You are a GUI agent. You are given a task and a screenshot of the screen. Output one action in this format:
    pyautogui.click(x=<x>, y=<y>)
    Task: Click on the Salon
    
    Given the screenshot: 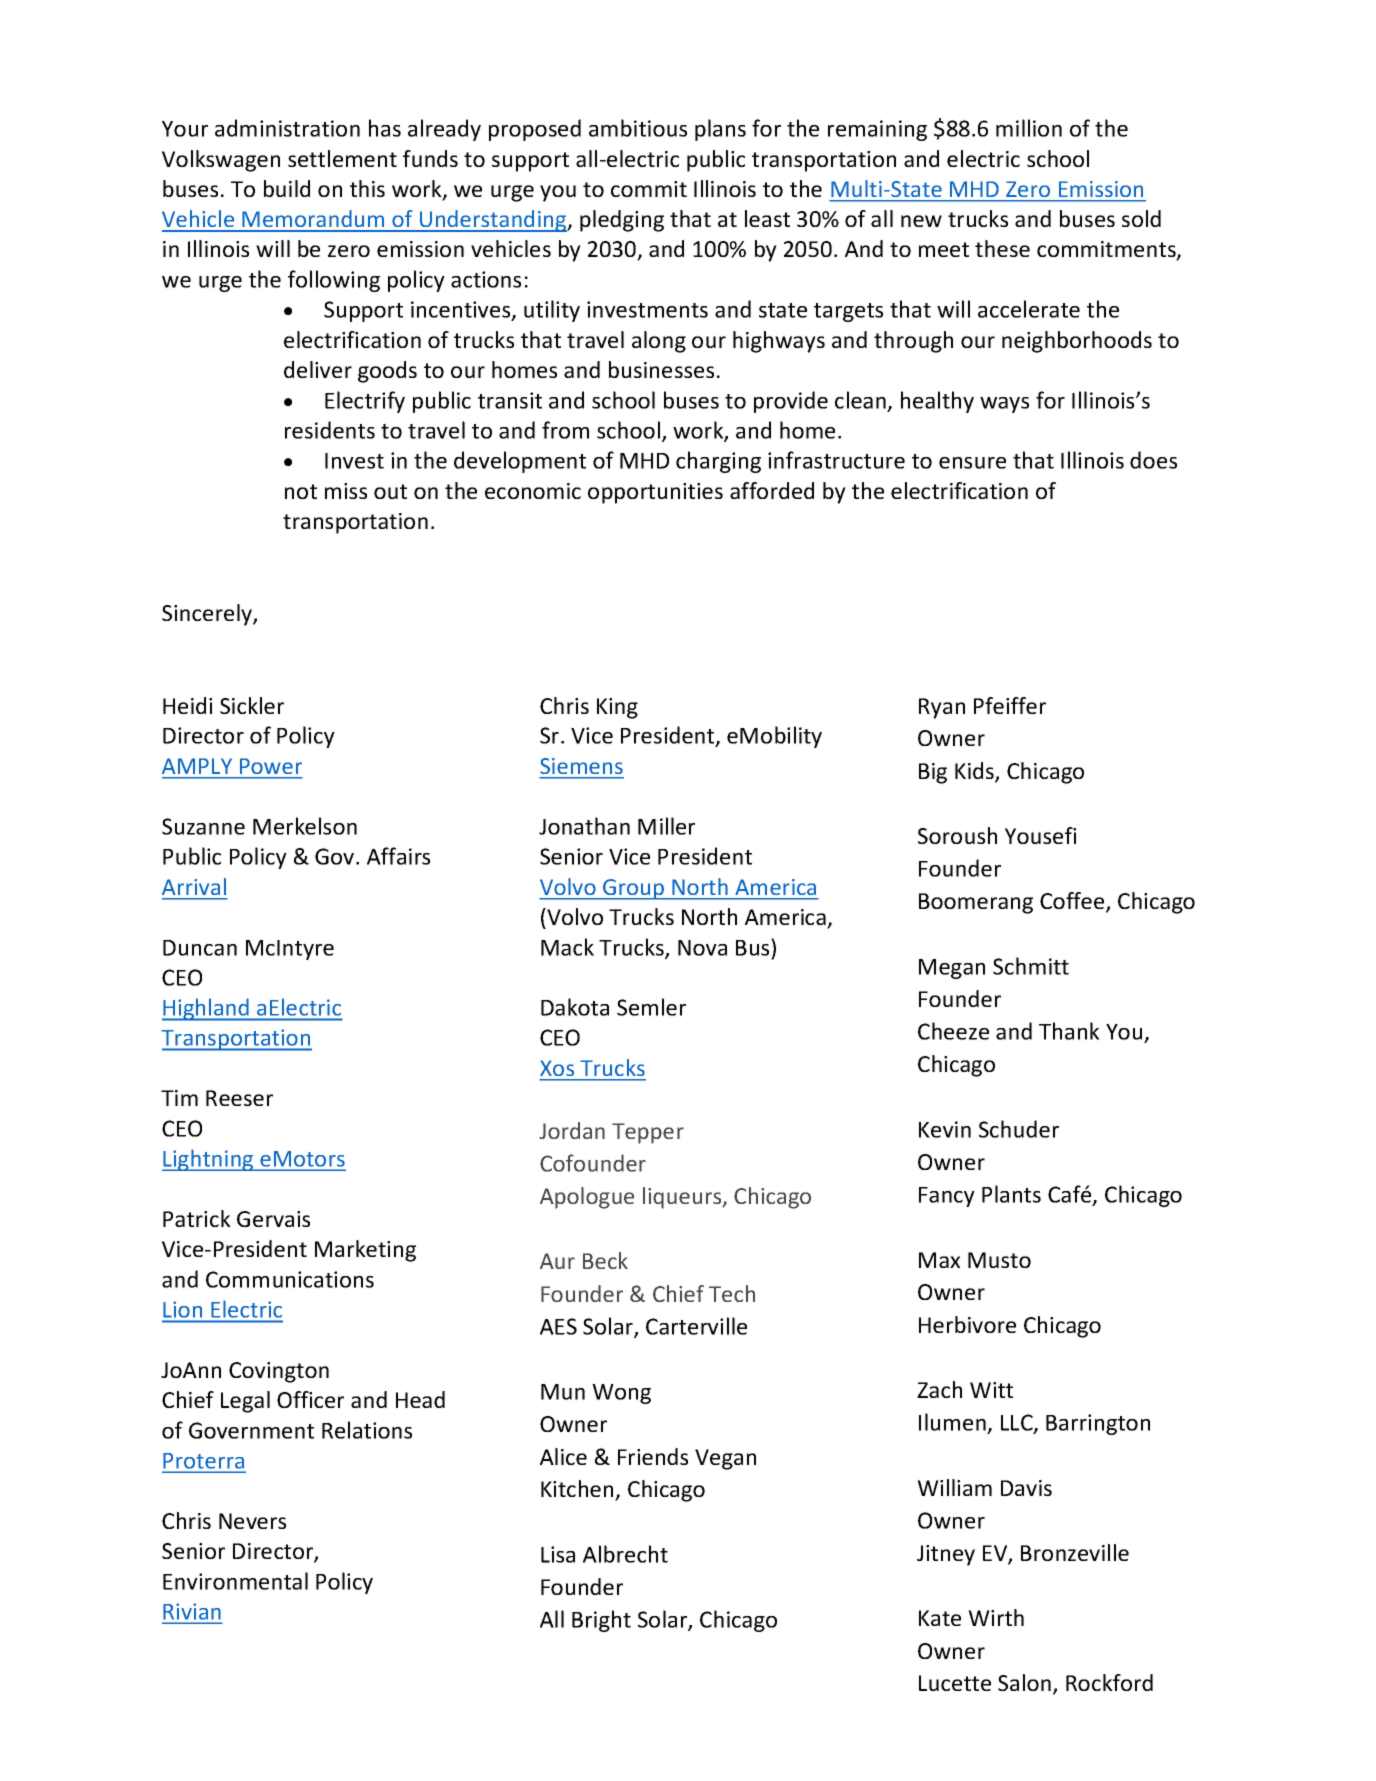 What is the action you would take?
    pyautogui.click(x=1024, y=1682)
